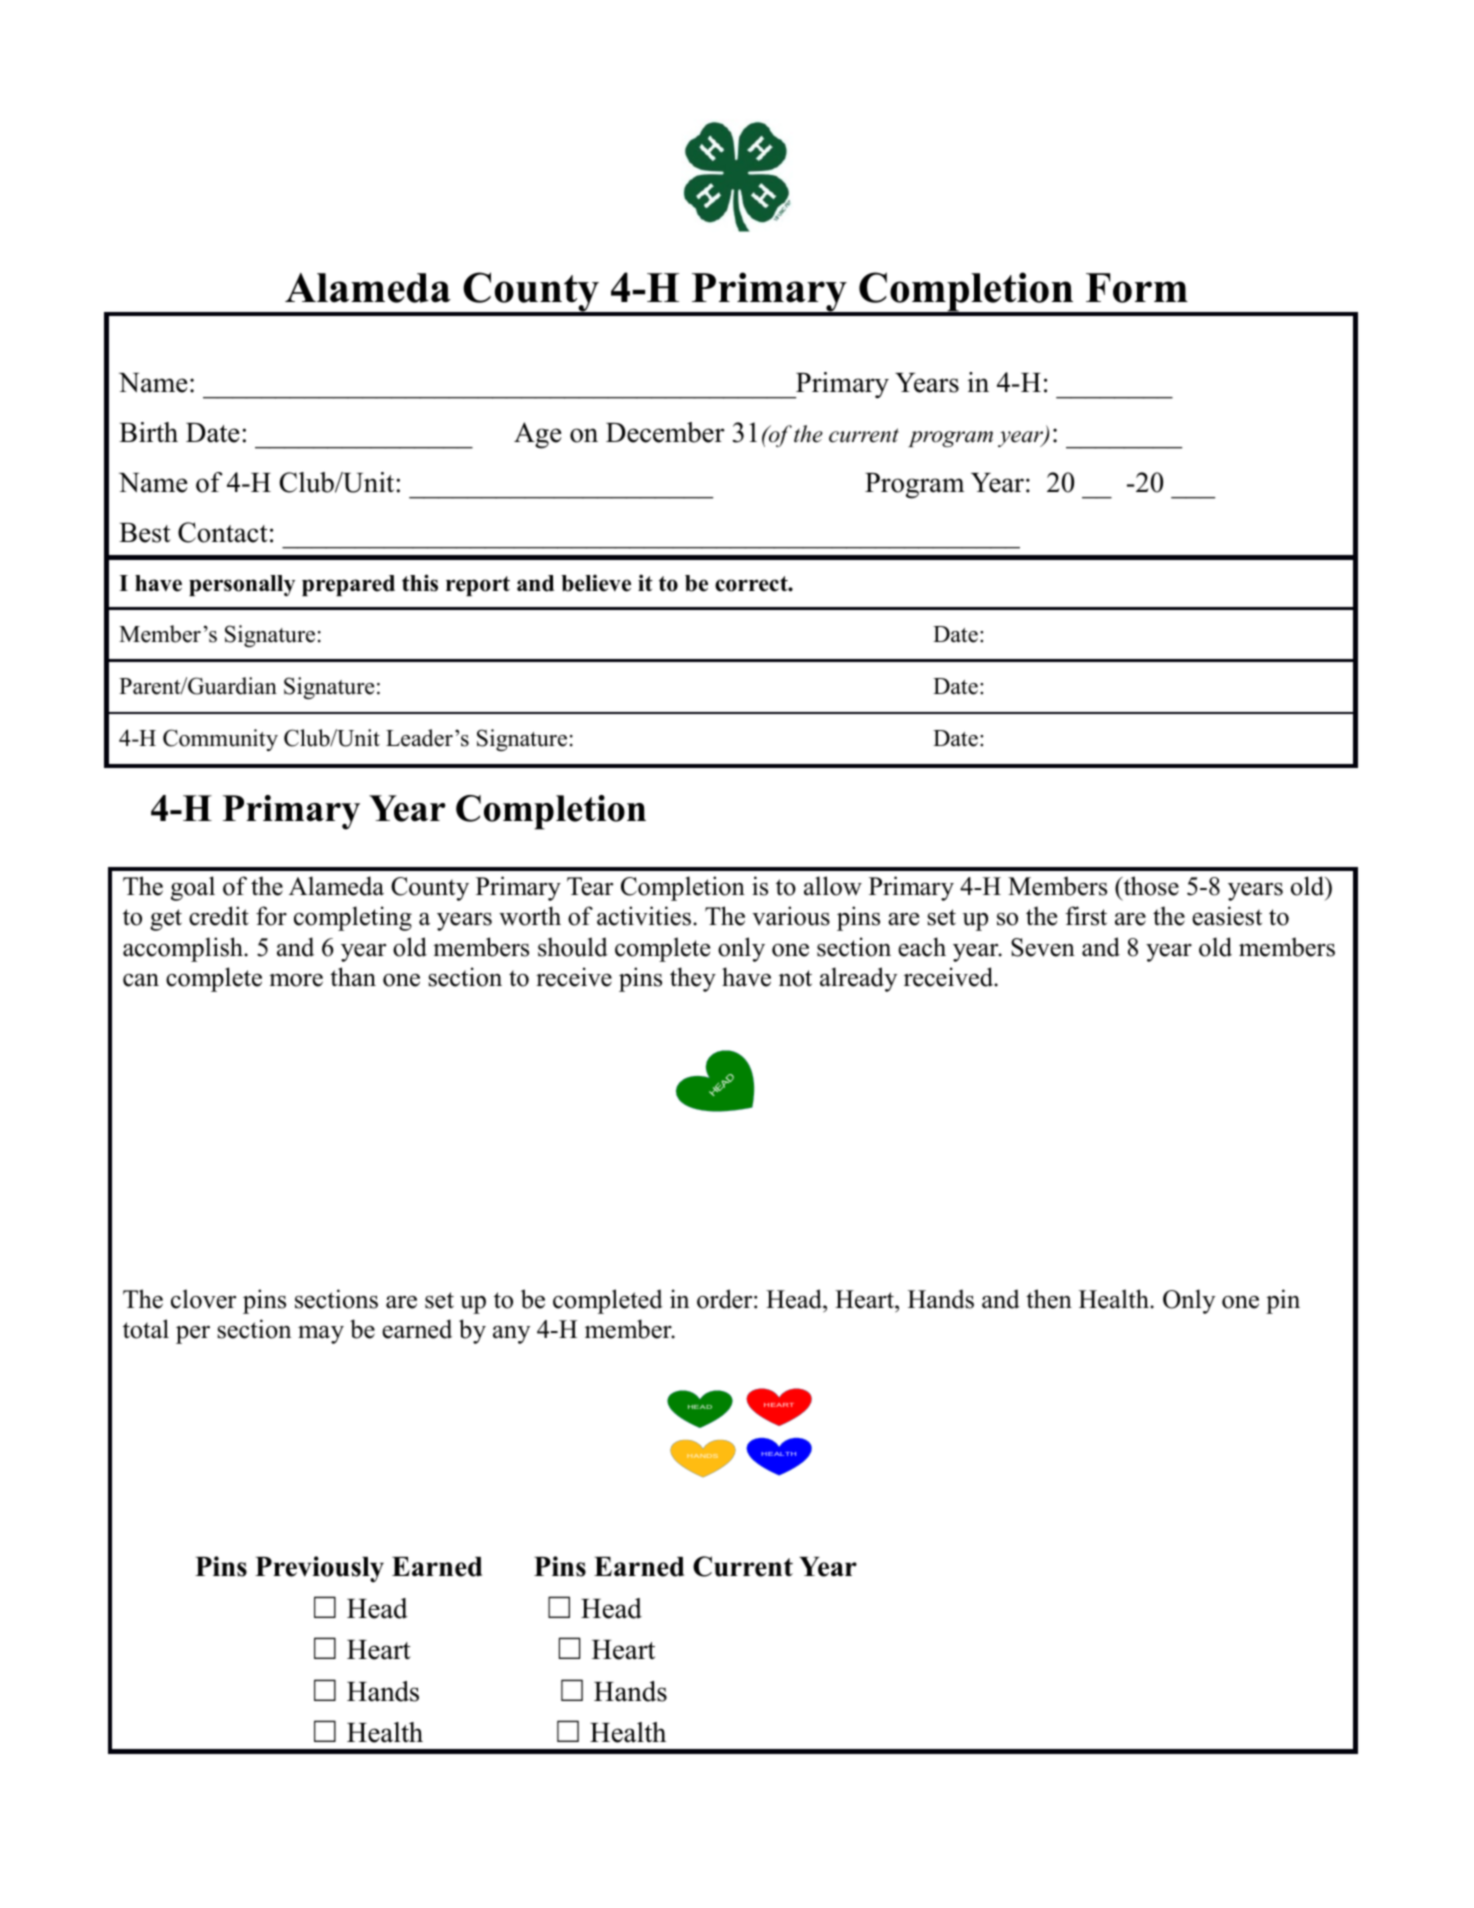 This page has height=1908, width=1474. What do you see at coordinates (193, 888) in the page?
I see `goal` at bounding box center [193, 888].
